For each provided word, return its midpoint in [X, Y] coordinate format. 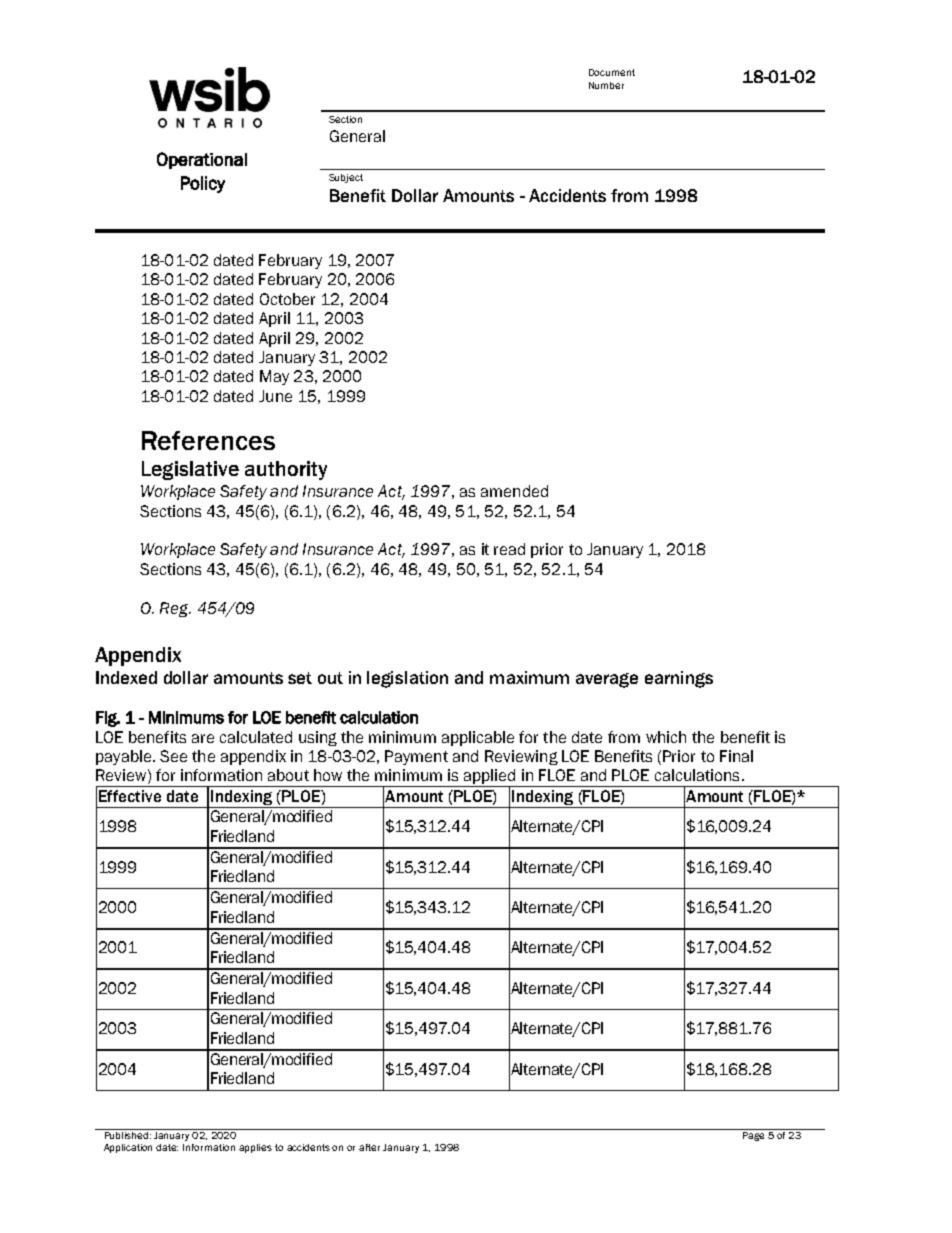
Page [754, 1135]
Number [606, 85]
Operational [202, 160]
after [369, 1147]
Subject [346, 178]
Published [126, 1134]
